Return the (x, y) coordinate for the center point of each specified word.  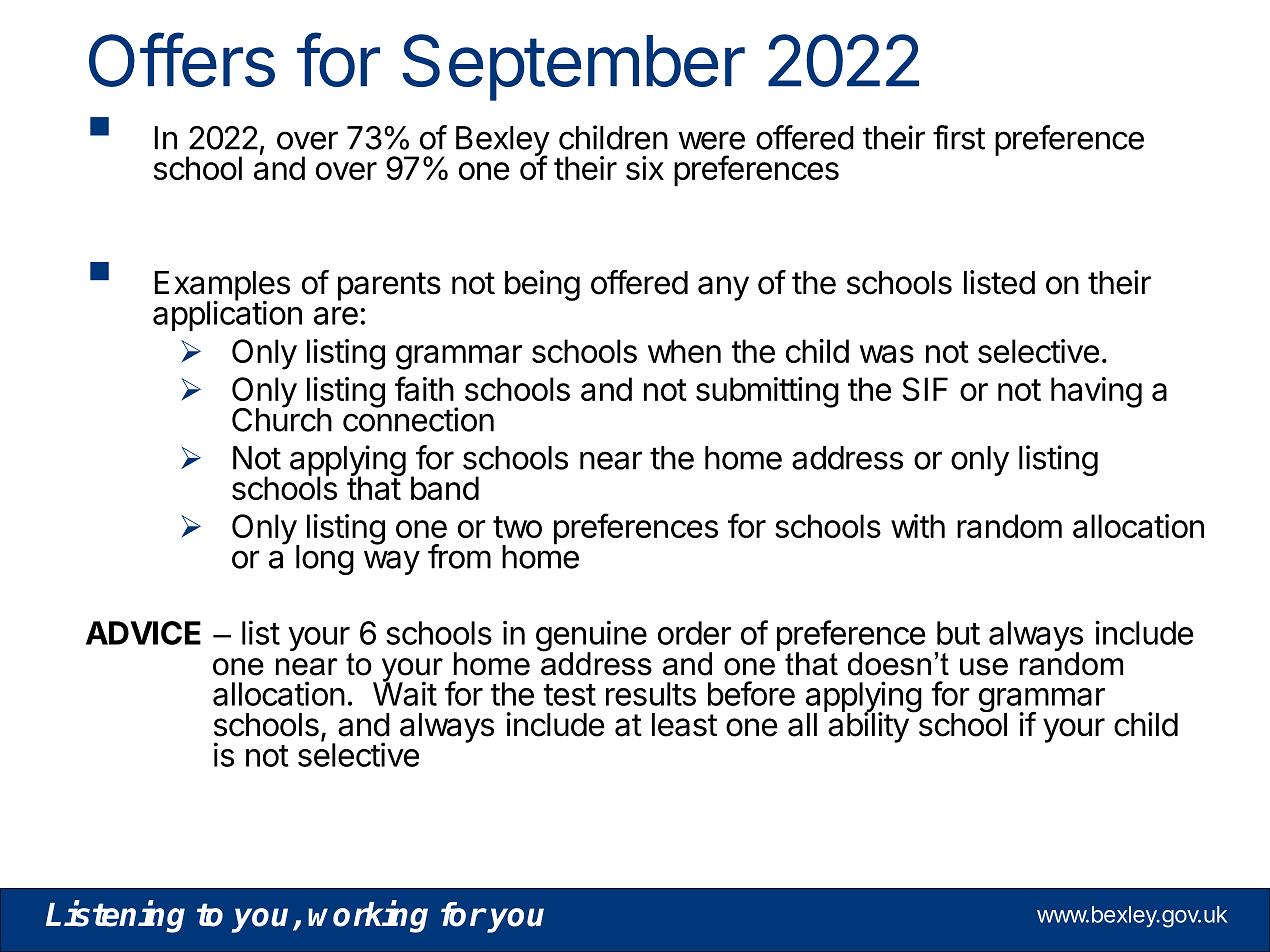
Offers (182, 59)
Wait (405, 693)
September (573, 67)
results (651, 694)
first (959, 137)
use (984, 667)
